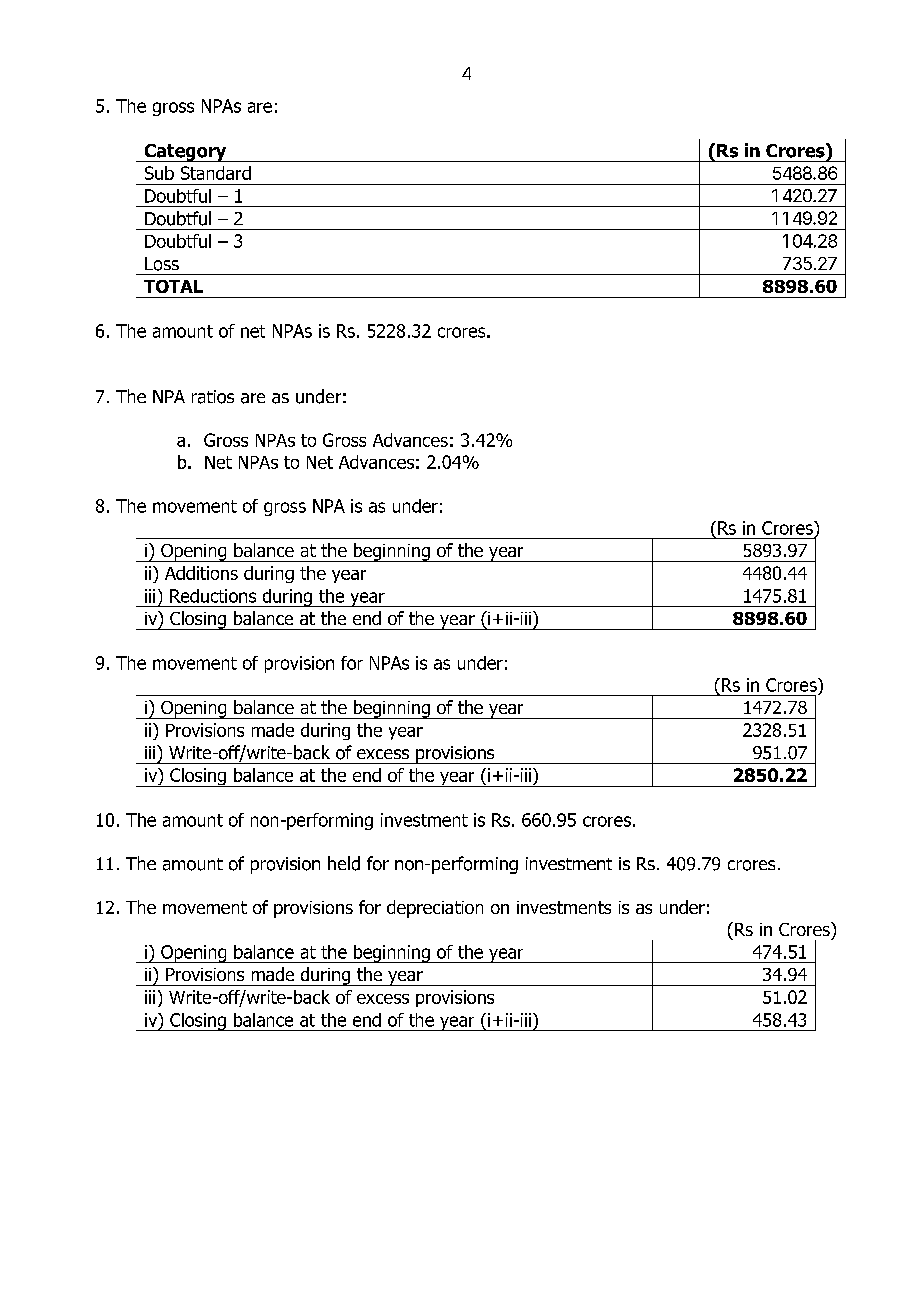 This document has width=924, height=1305. I want to click on Additions, so click(201, 573).
